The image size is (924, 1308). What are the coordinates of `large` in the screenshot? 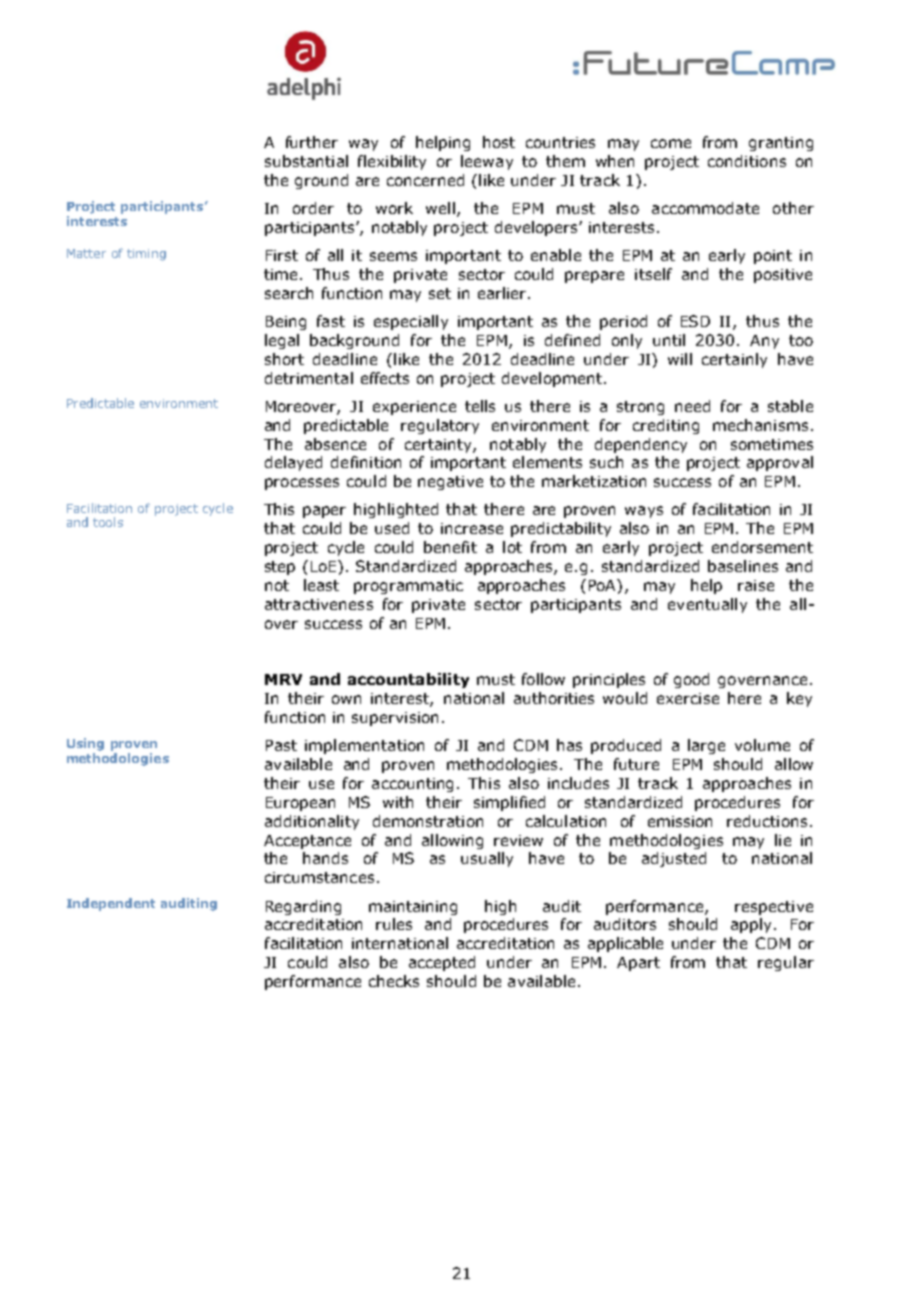 It's located at (706, 746).
